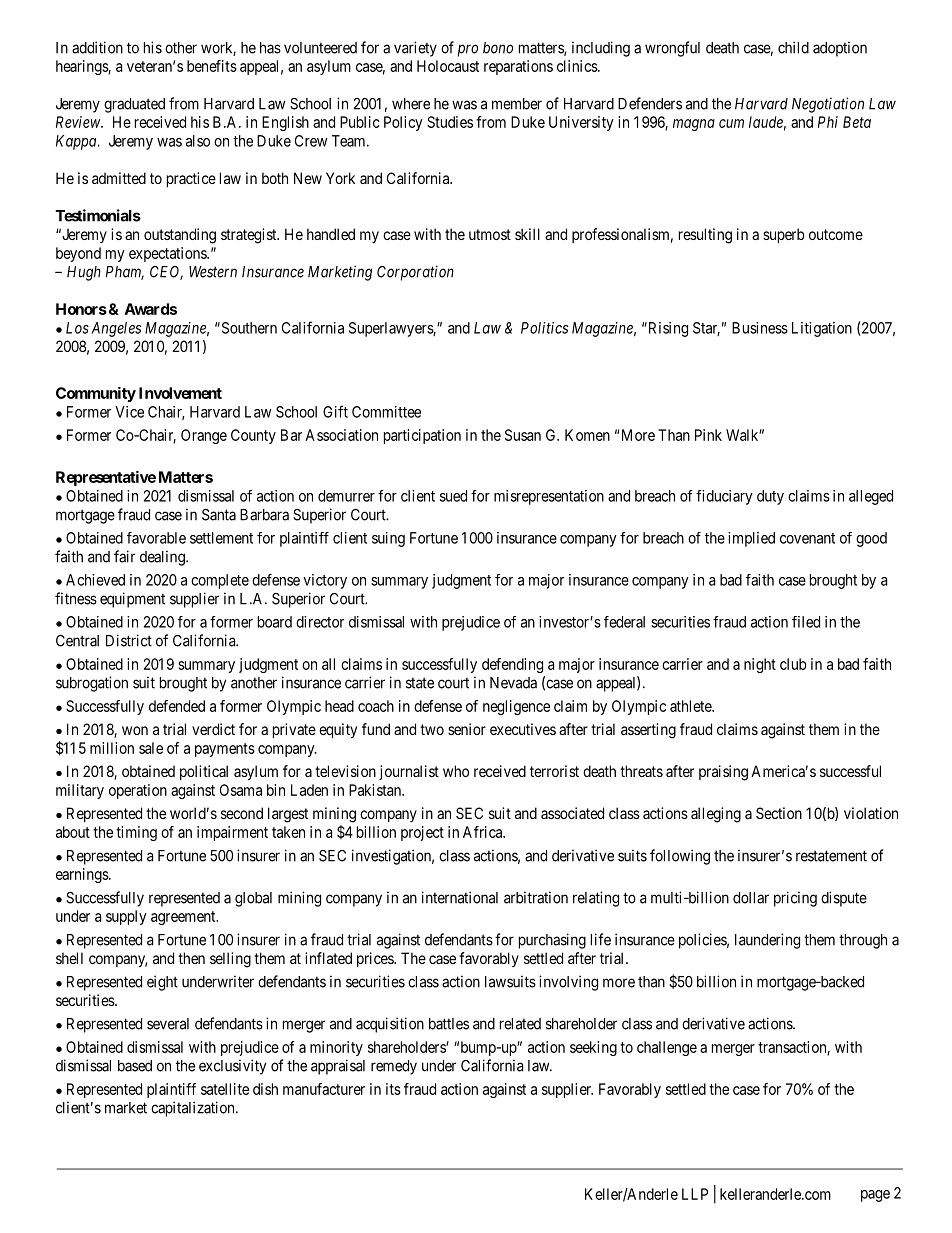 The width and height of the image is (952, 1233). What do you see at coordinates (512, 665) in the image?
I see `defending` at bounding box center [512, 665].
